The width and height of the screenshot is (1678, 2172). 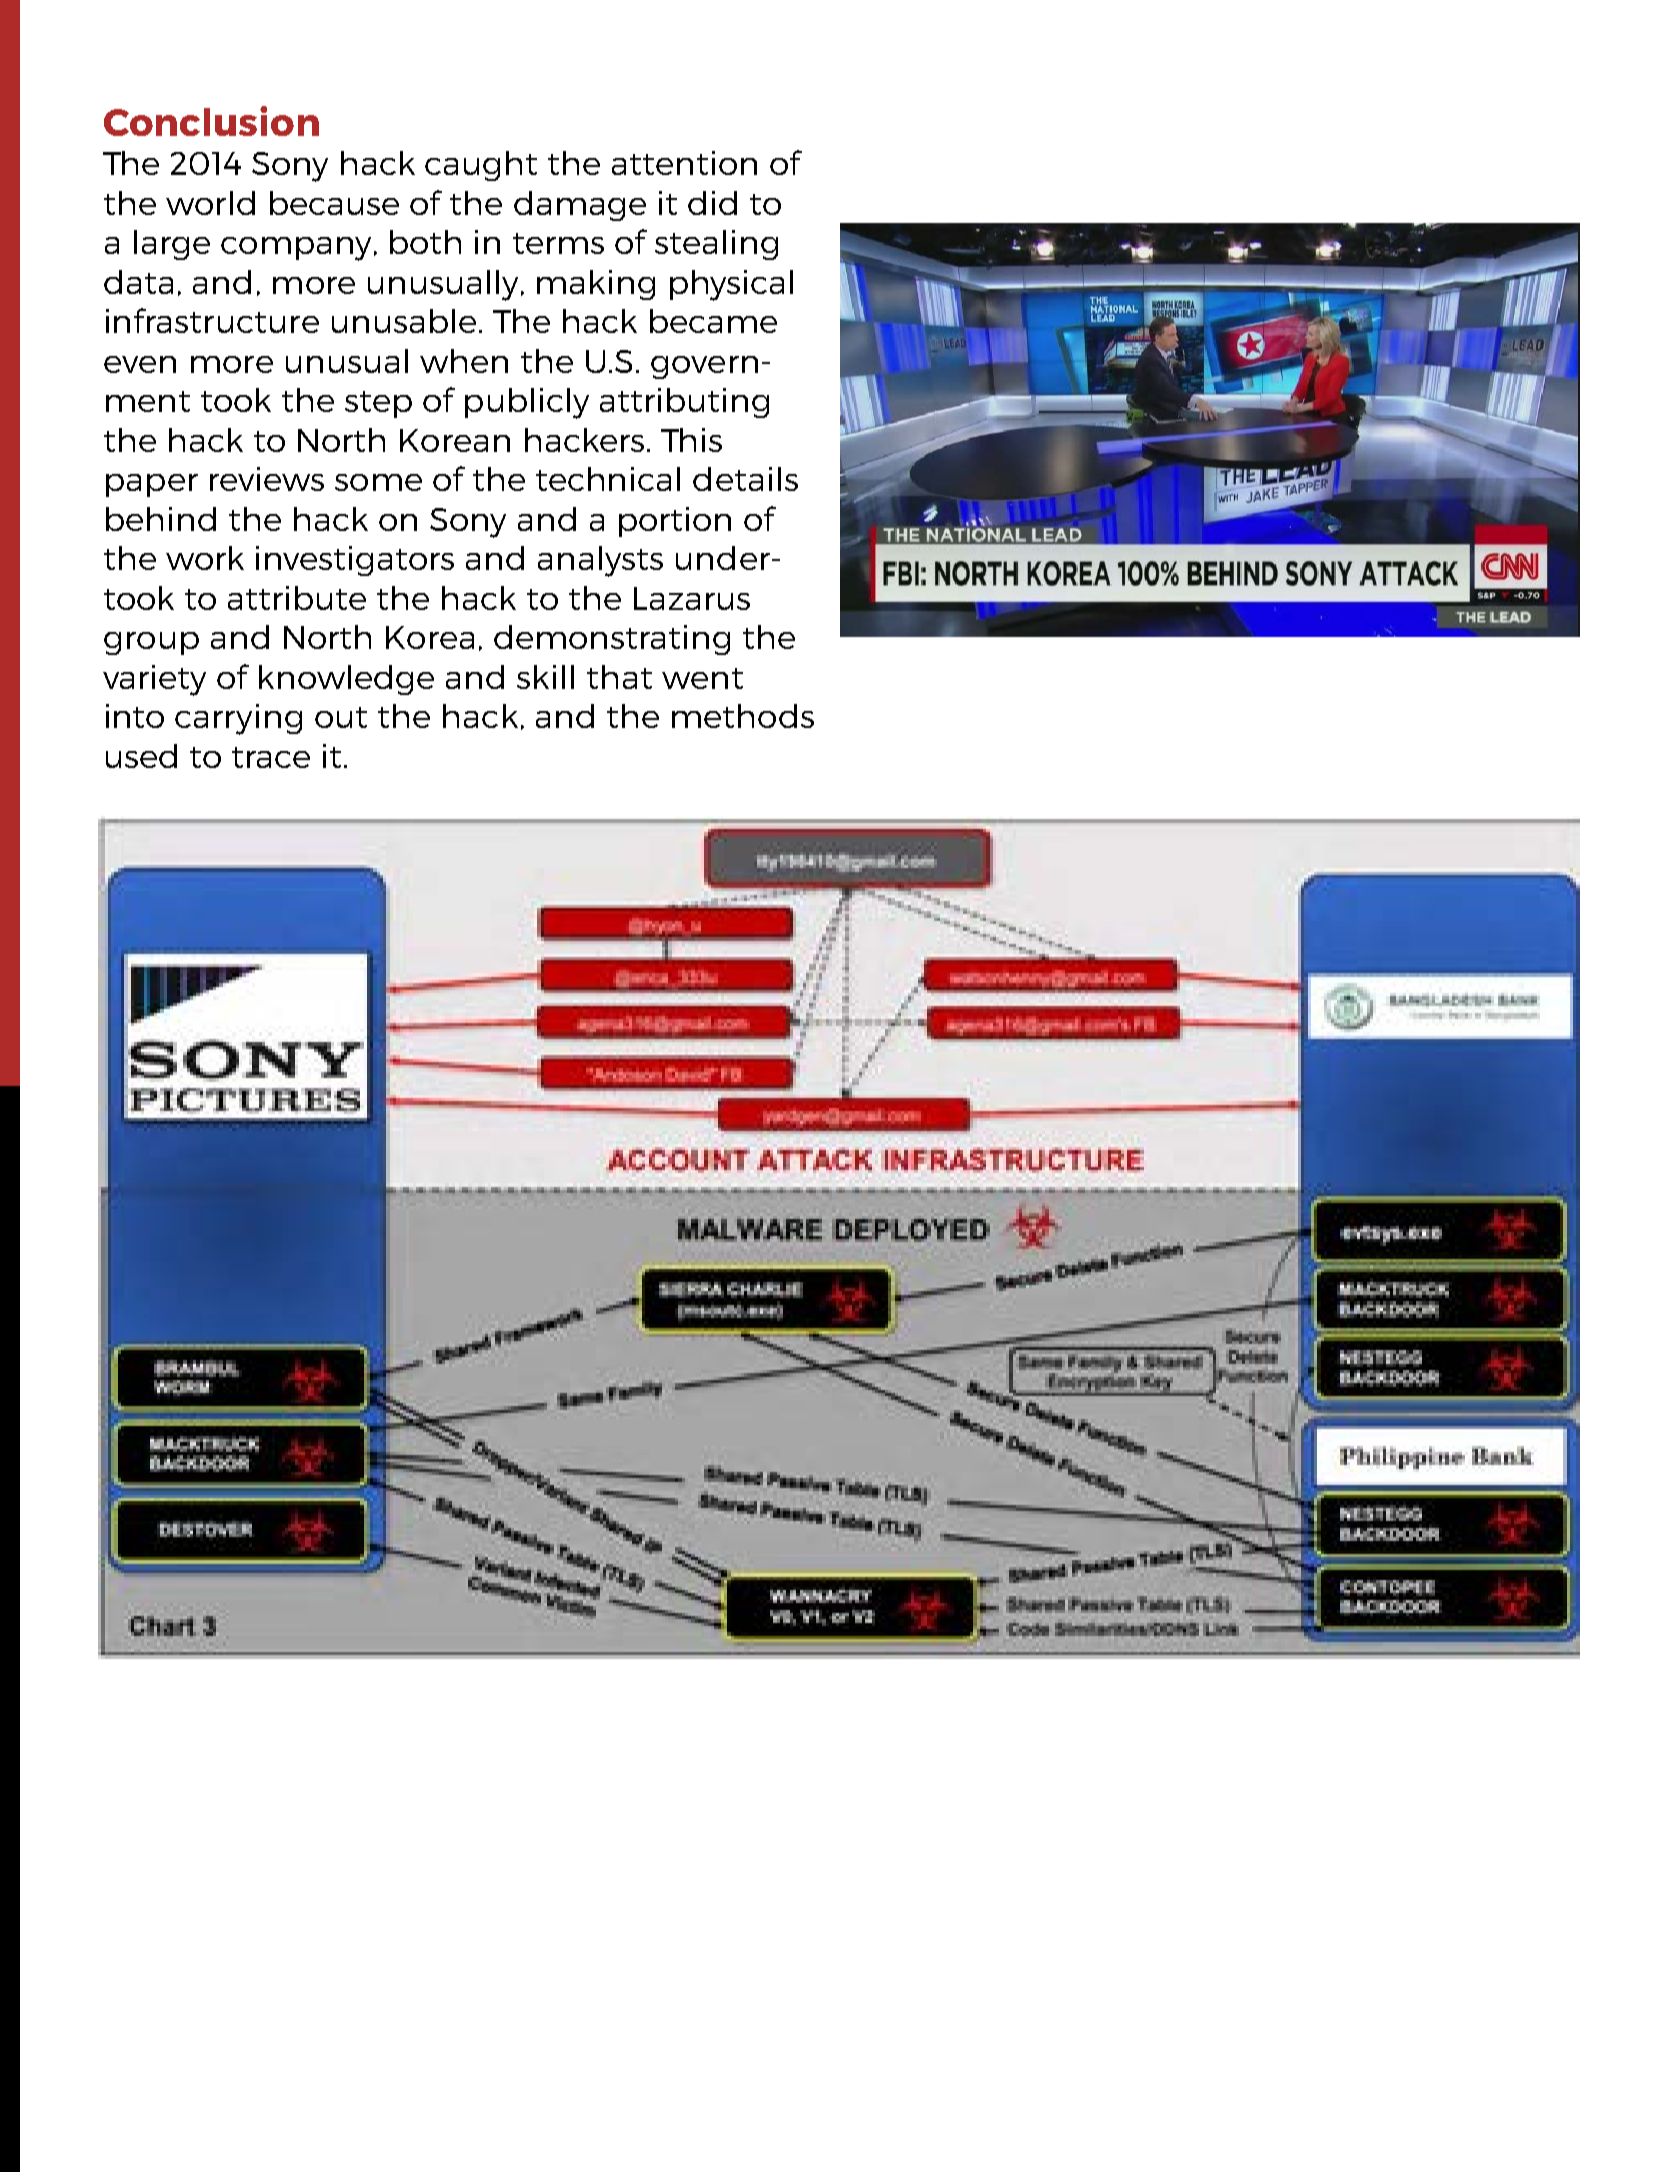 I want to click on investigators, so click(x=355, y=561).
